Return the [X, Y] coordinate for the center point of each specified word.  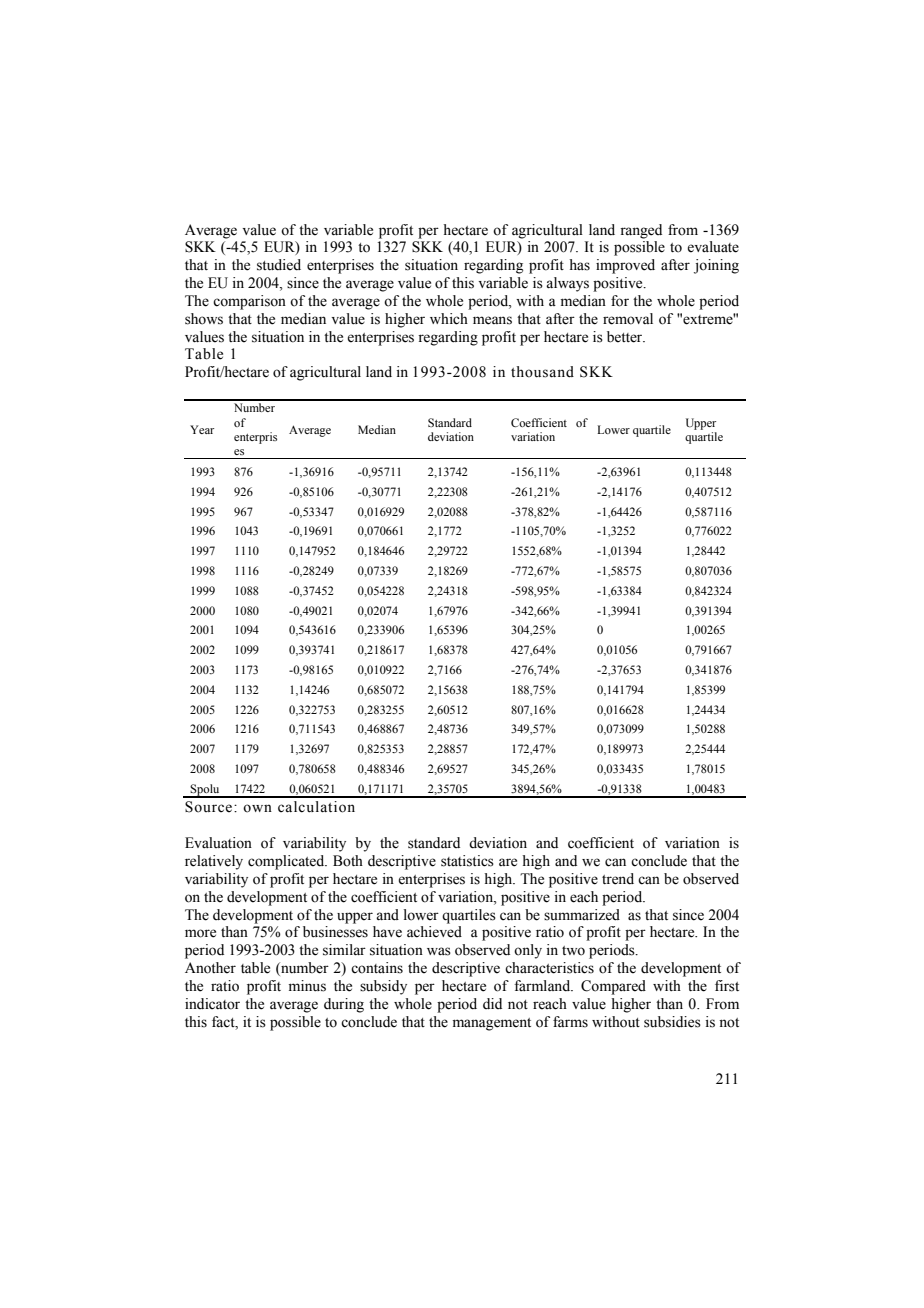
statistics [467, 861]
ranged [641, 231]
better [626, 337]
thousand [542, 372]
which [449, 319]
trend [618, 879]
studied [279, 265]
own [257, 808]
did [492, 1003]
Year [202, 429]
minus [307, 986]
